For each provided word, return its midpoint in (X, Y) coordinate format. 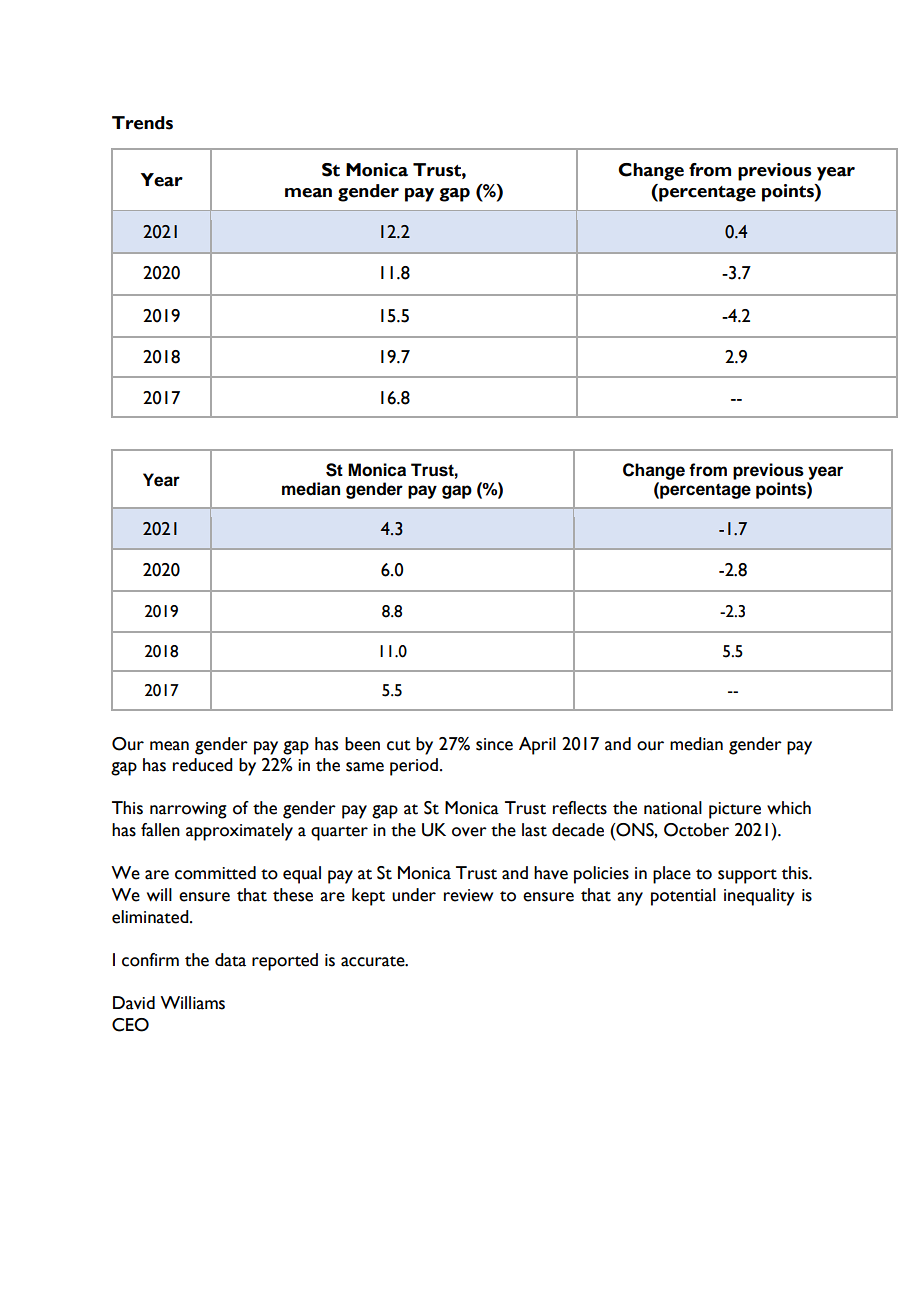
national (673, 808)
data (230, 960)
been (362, 744)
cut (399, 745)
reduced (203, 765)
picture (735, 810)
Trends (142, 123)
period (414, 767)
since (494, 744)
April (537, 746)
